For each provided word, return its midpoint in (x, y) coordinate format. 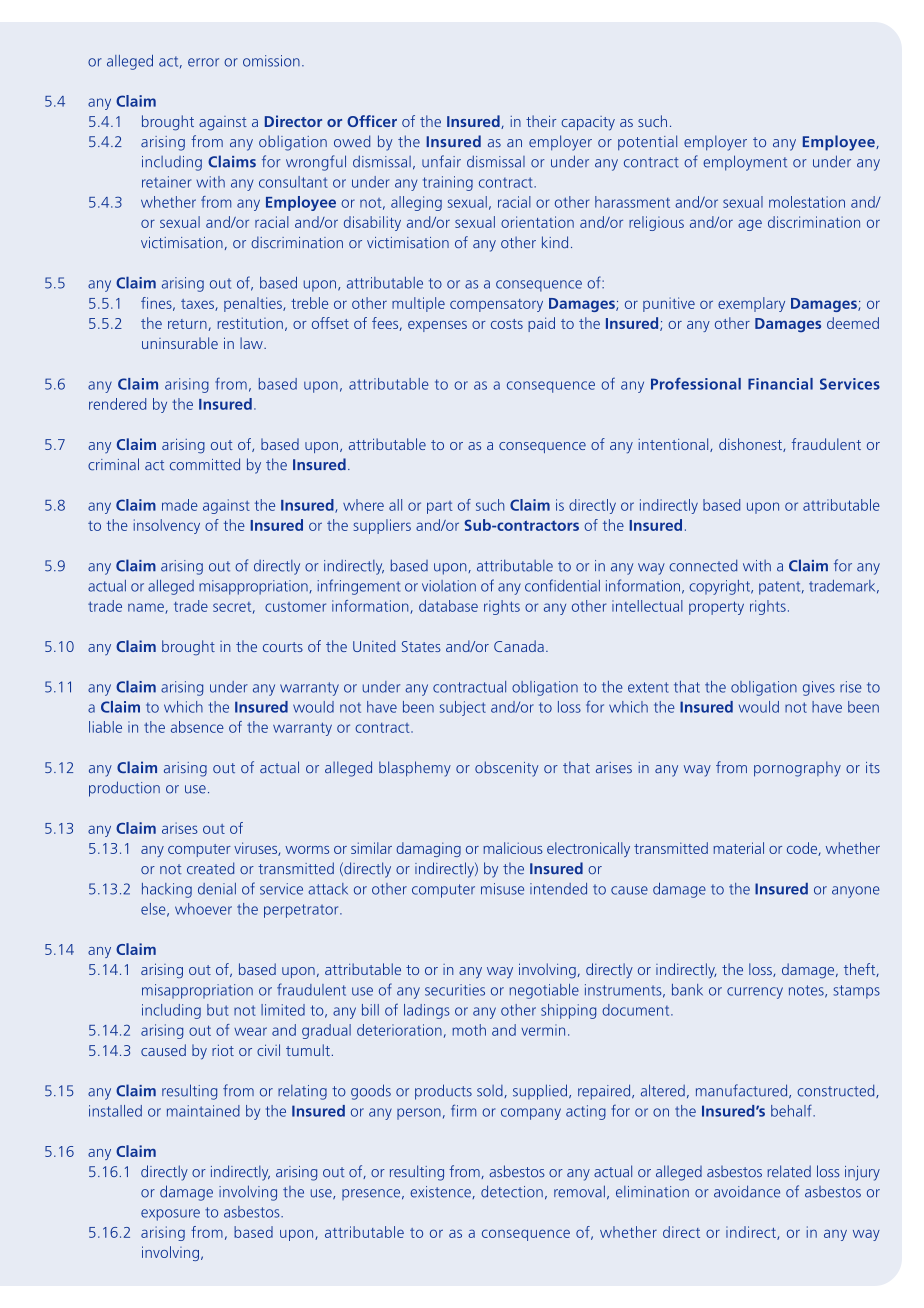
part (440, 507)
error (203, 62)
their (541, 121)
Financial (780, 384)
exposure (170, 1215)
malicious (513, 848)
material (738, 848)
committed (205, 464)
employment (745, 163)
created (210, 868)
